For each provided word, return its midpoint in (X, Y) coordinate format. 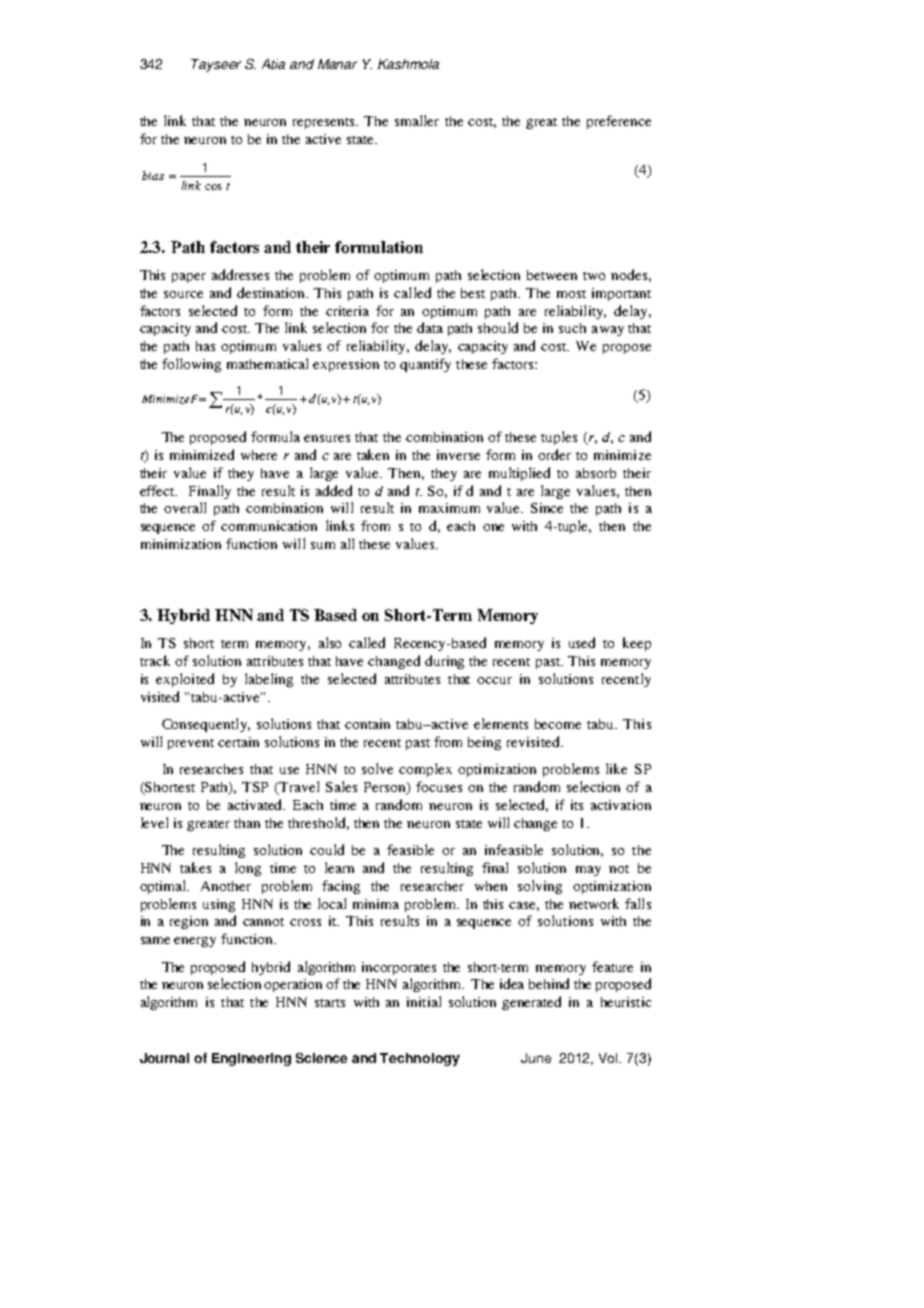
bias (153, 175)
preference (619, 122)
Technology (420, 1059)
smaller (417, 120)
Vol (610, 1058)
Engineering (251, 1059)
